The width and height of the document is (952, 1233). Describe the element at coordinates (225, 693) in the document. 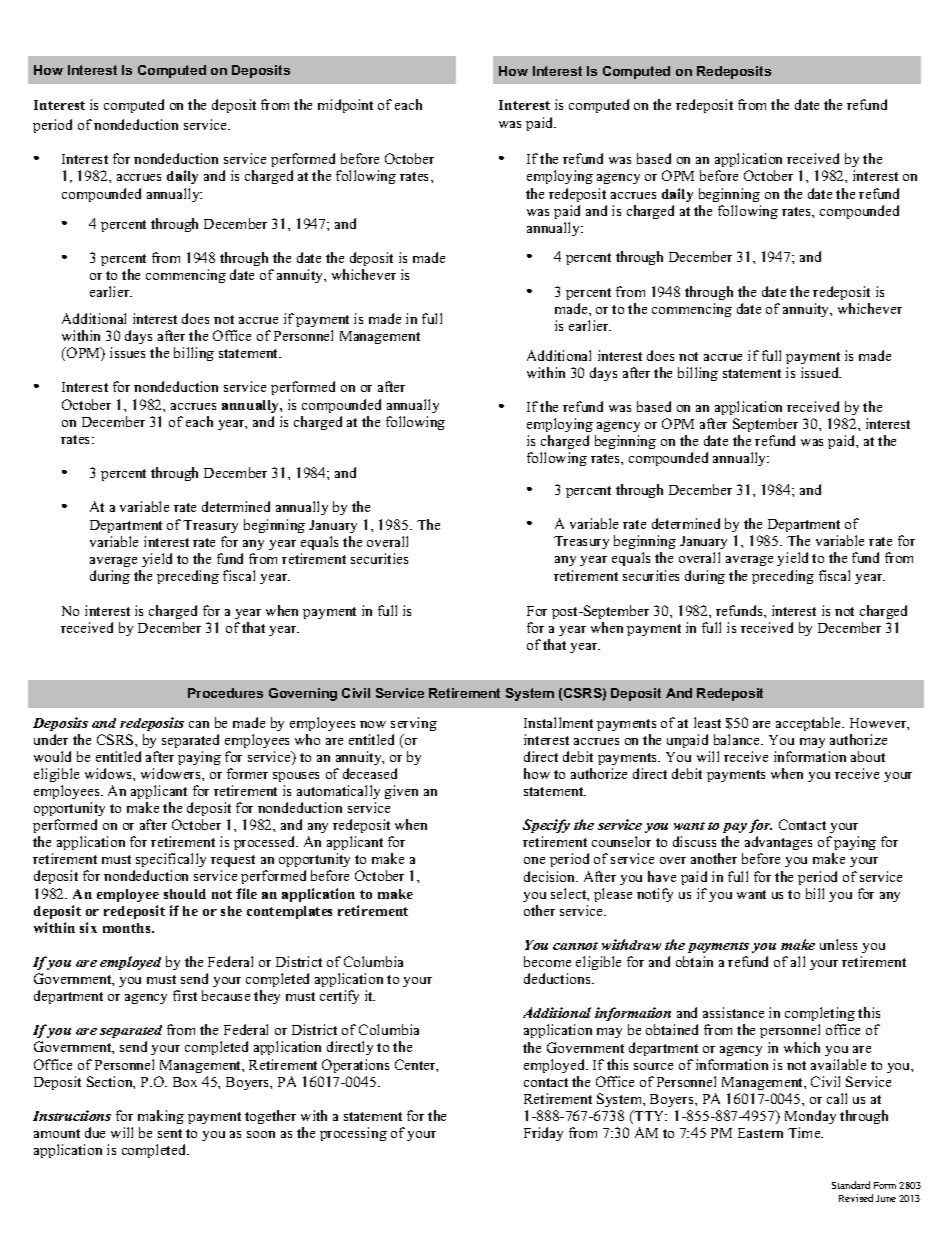

I see `Procedures` at that location.
